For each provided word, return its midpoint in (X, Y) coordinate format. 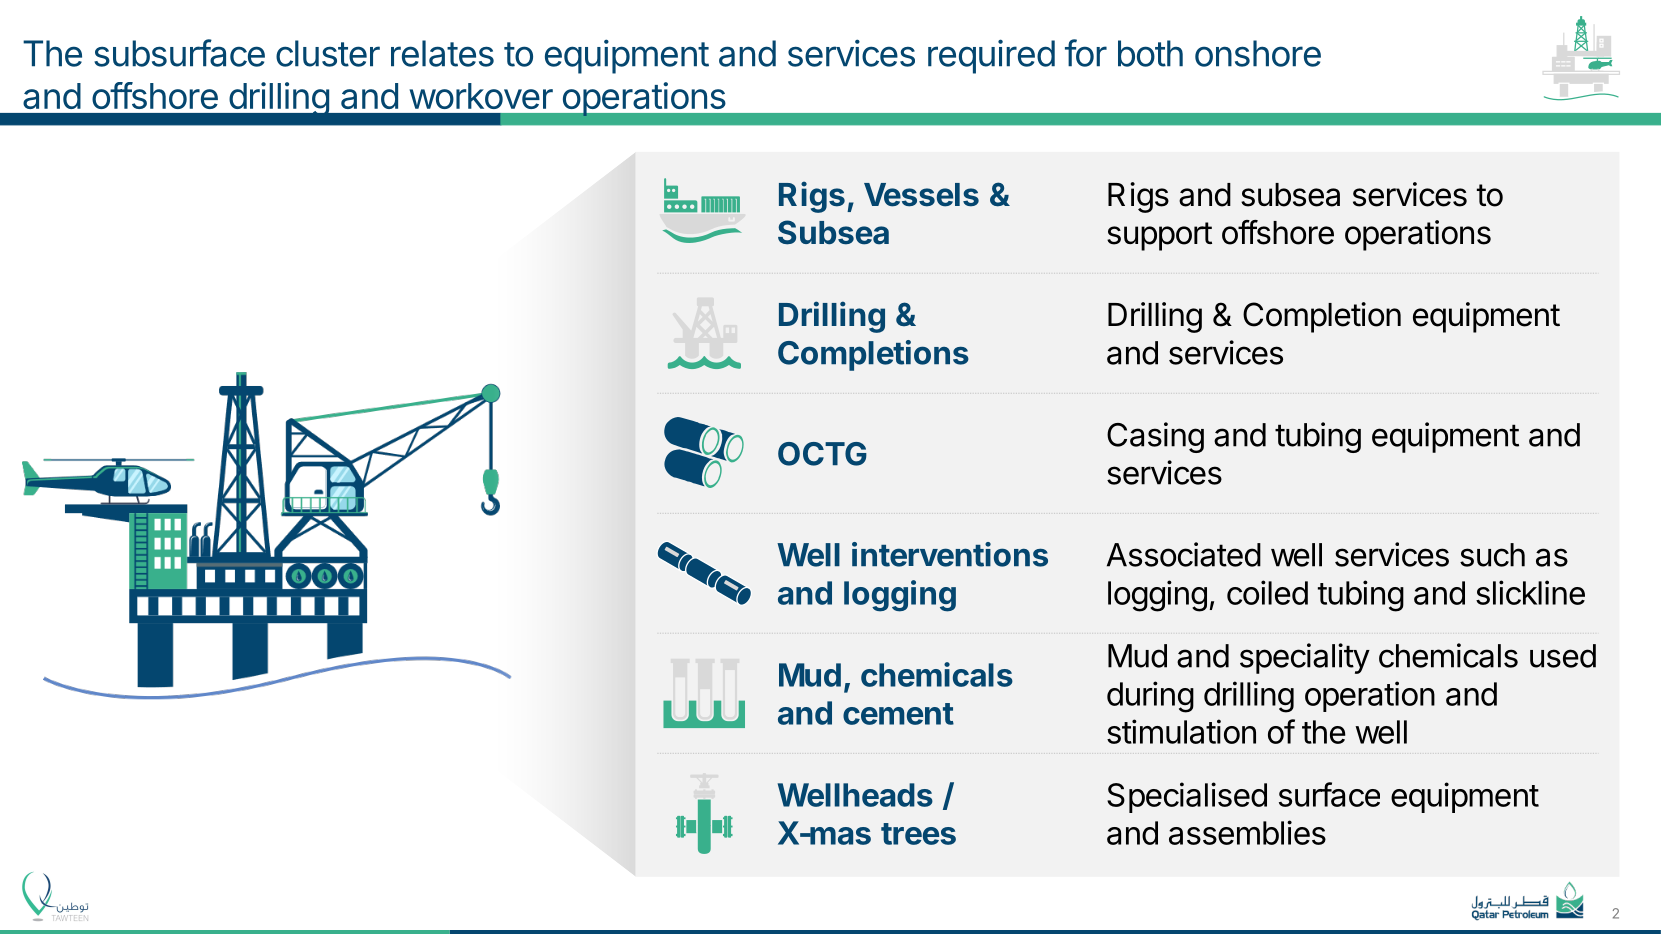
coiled (1267, 592)
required (991, 56)
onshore (1258, 53)
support (1159, 236)
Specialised (1187, 797)
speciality (1305, 658)
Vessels (921, 195)
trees (918, 834)
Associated (1184, 554)
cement (898, 714)
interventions (950, 554)
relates (442, 53)
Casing (1155, 437)
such (1492, 555)
